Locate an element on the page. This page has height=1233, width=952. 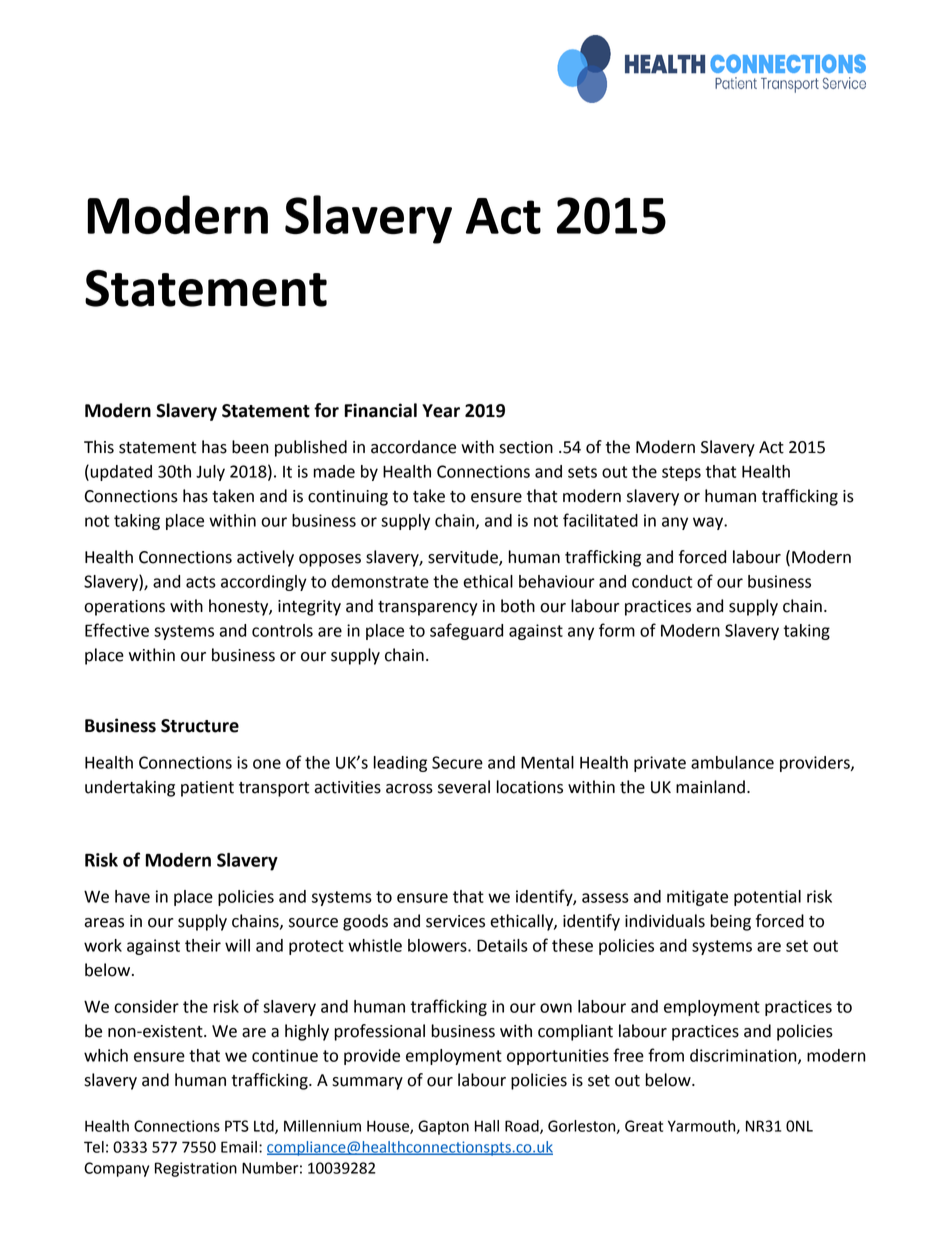
safeguard is located at coordinates (466, 631).
